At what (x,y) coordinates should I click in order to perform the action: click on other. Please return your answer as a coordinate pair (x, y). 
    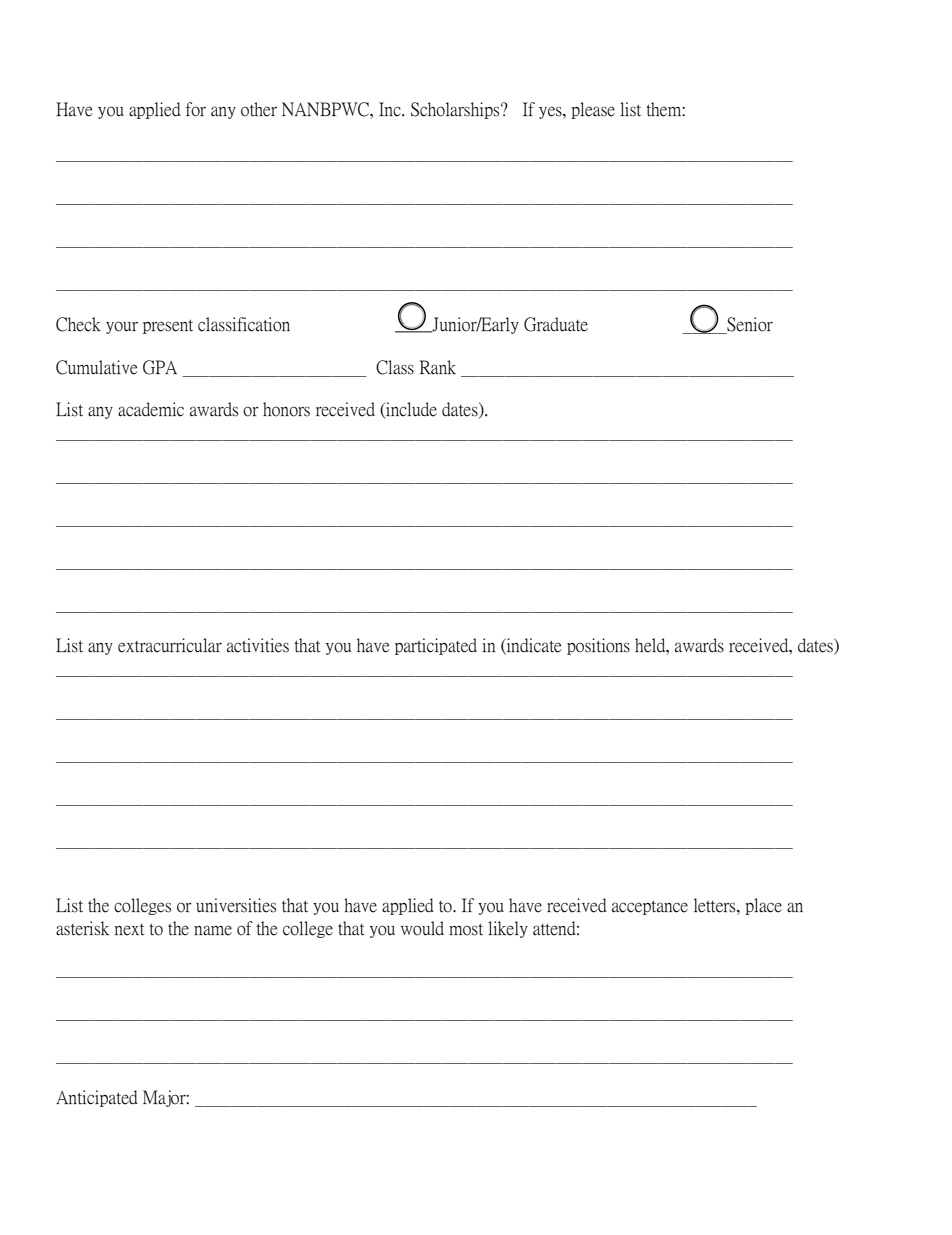
    Looking at the image, I should click on (259, 109).
